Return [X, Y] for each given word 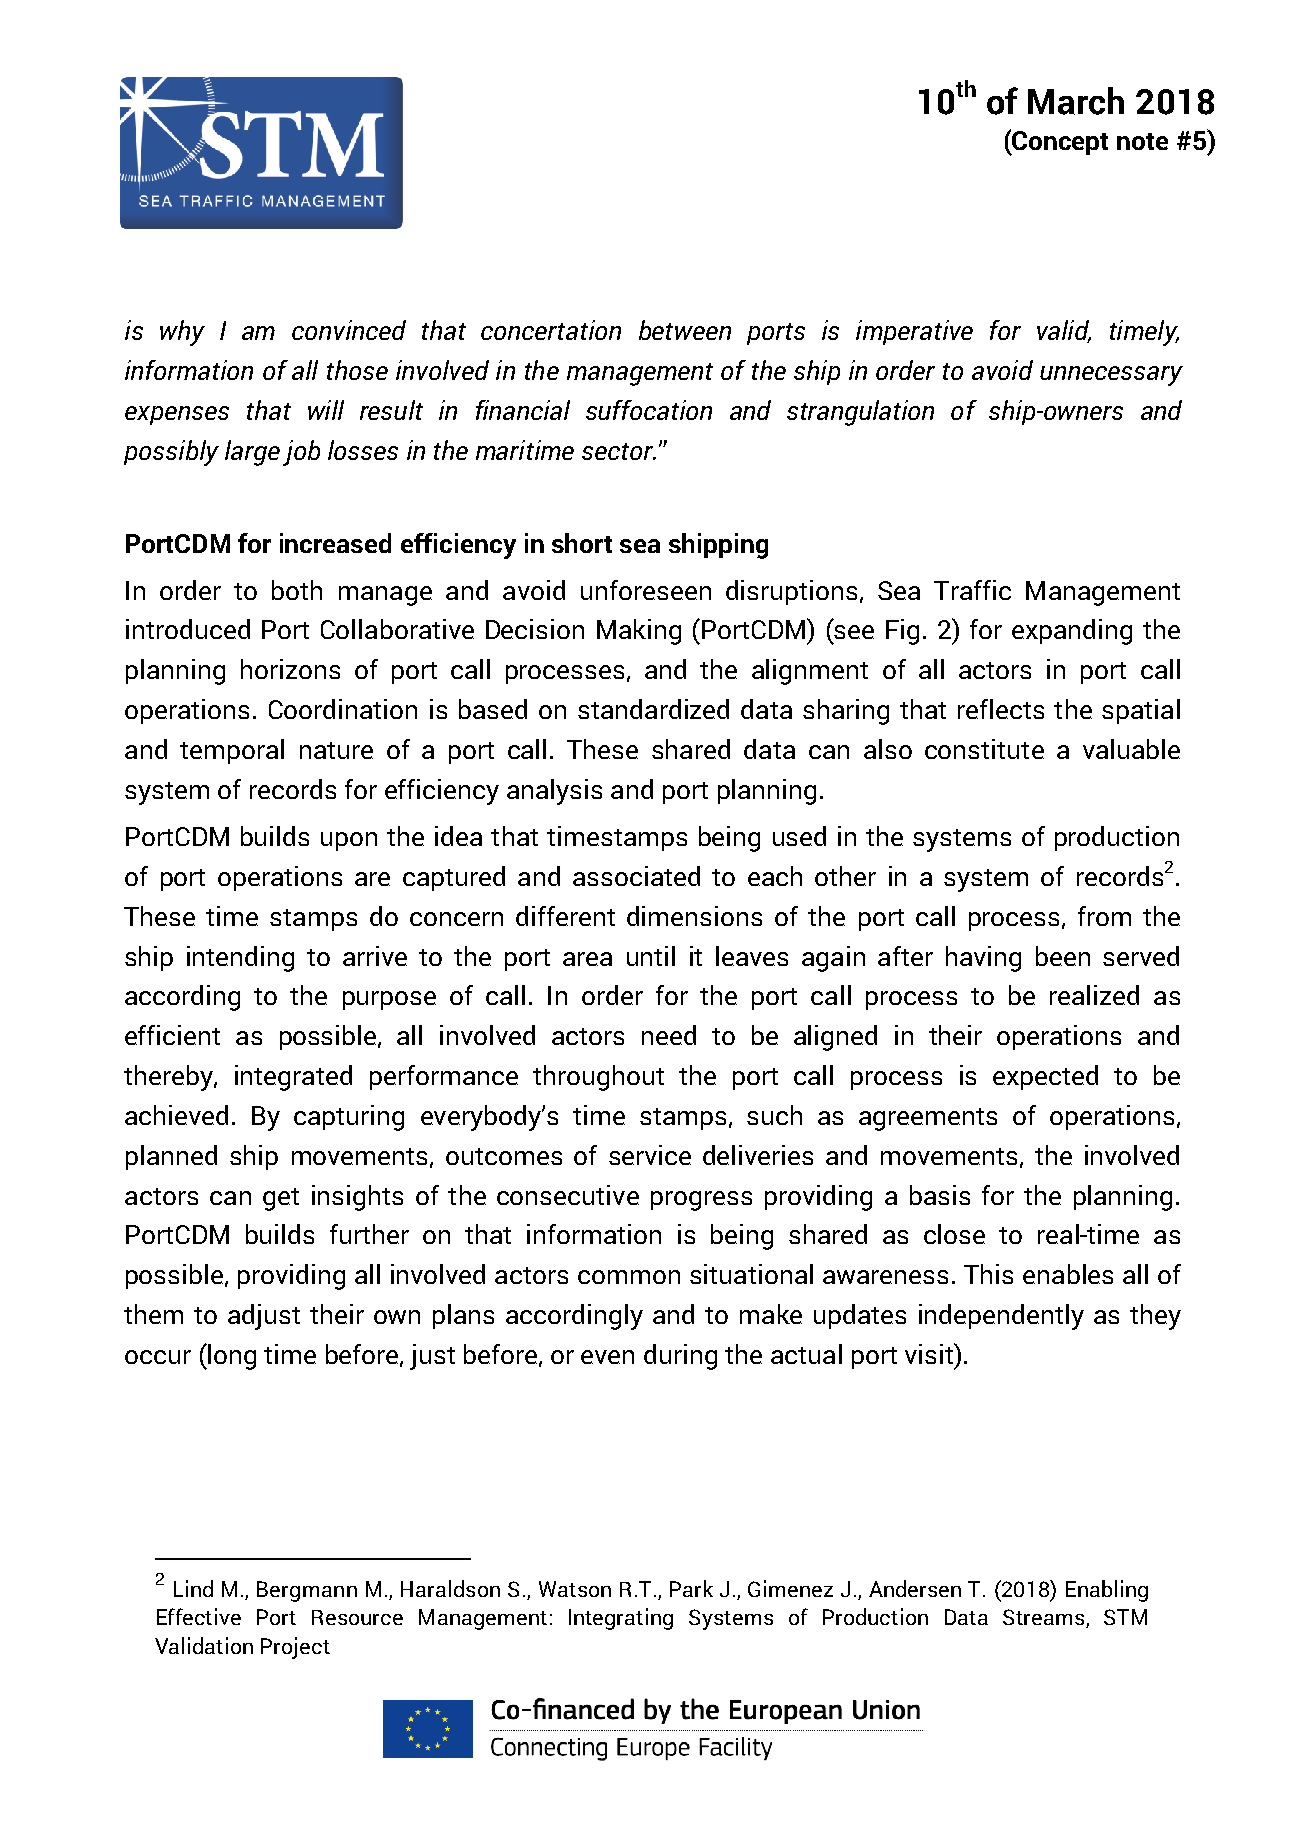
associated [636, 876]
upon [349, 841]
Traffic [972, 590]
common [629, 1277]
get [281, 1199]
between [685, 330]
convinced [349, 330]
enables [1068, 1274]
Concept [1059, 143]
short [582, 543]
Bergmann [307, 1591]
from [1104, 916]
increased [335, 543]
